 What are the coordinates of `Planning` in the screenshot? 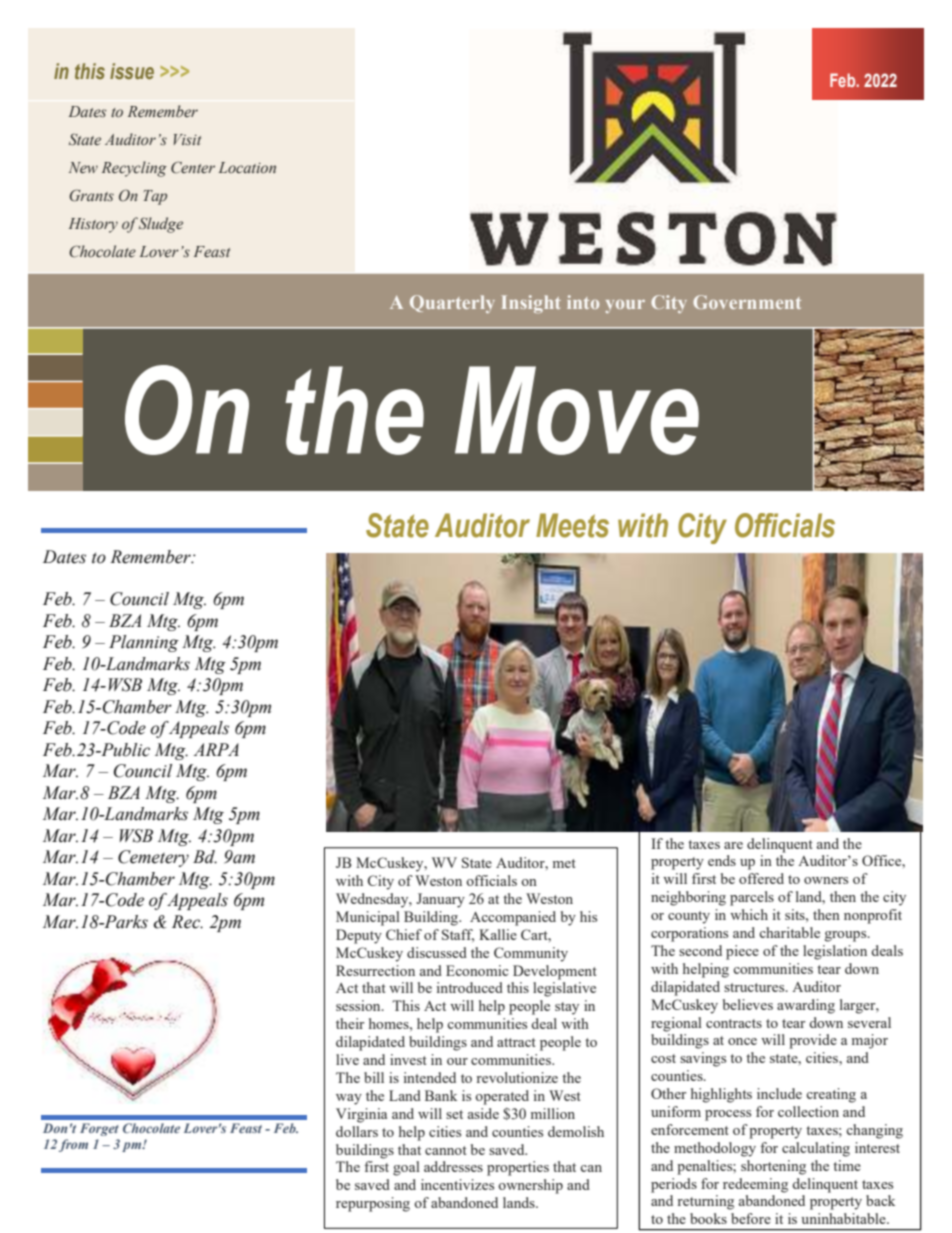 It's located at (144, 643).
